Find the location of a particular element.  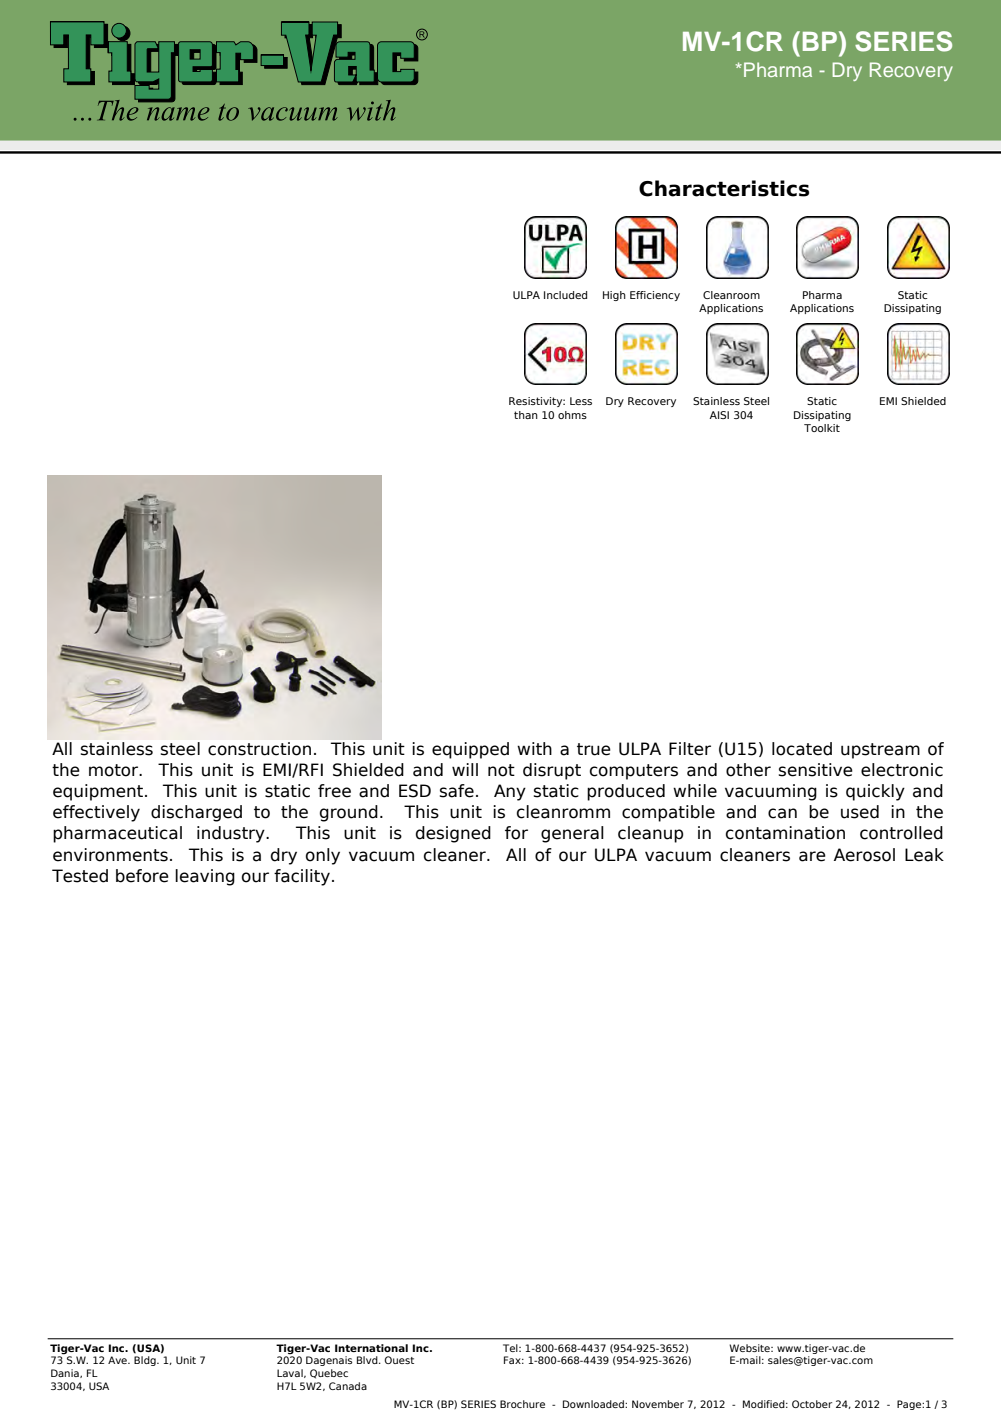

International is located at coordinates (371, 1348).
